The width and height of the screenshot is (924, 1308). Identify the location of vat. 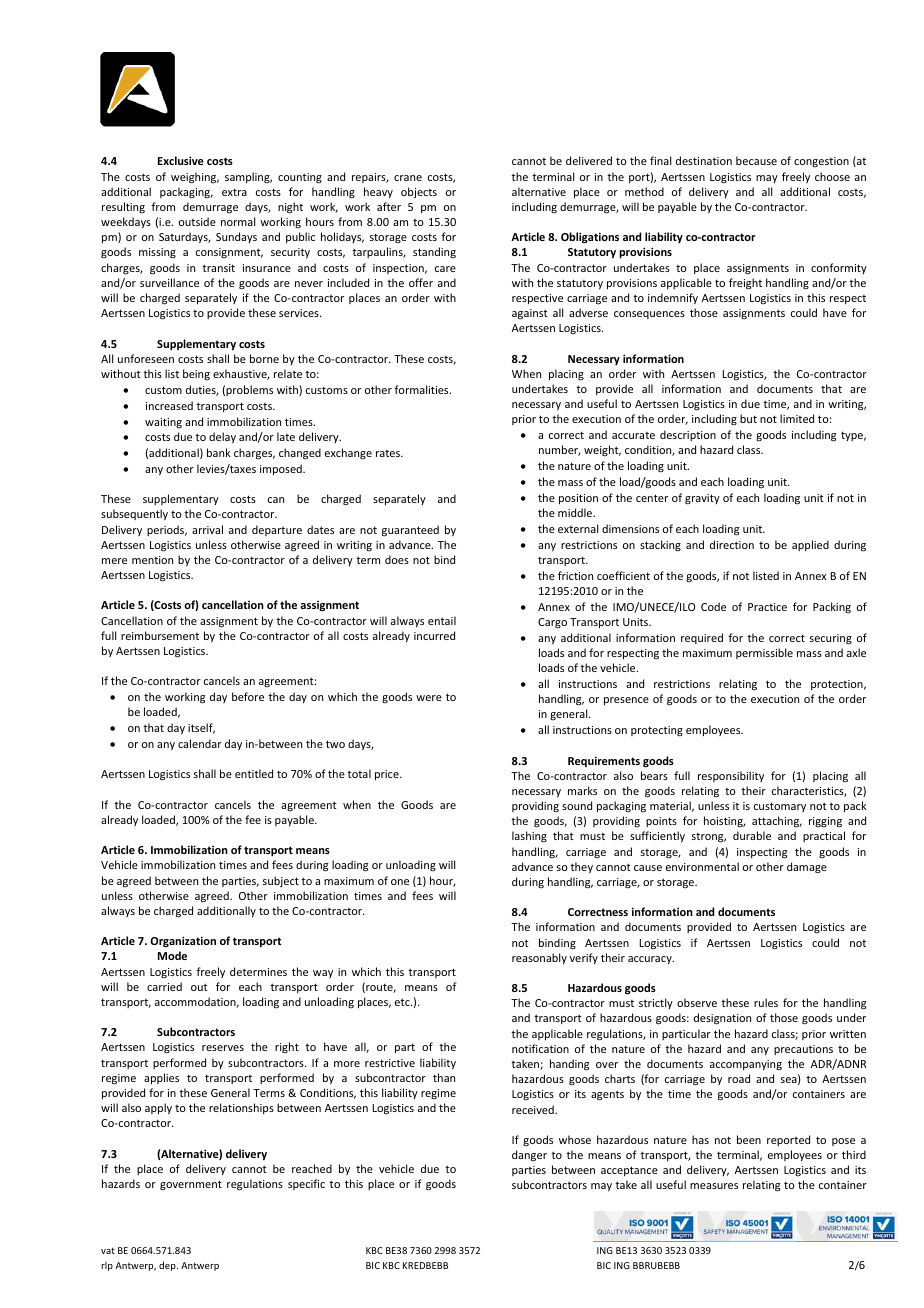
(108, 1250).
